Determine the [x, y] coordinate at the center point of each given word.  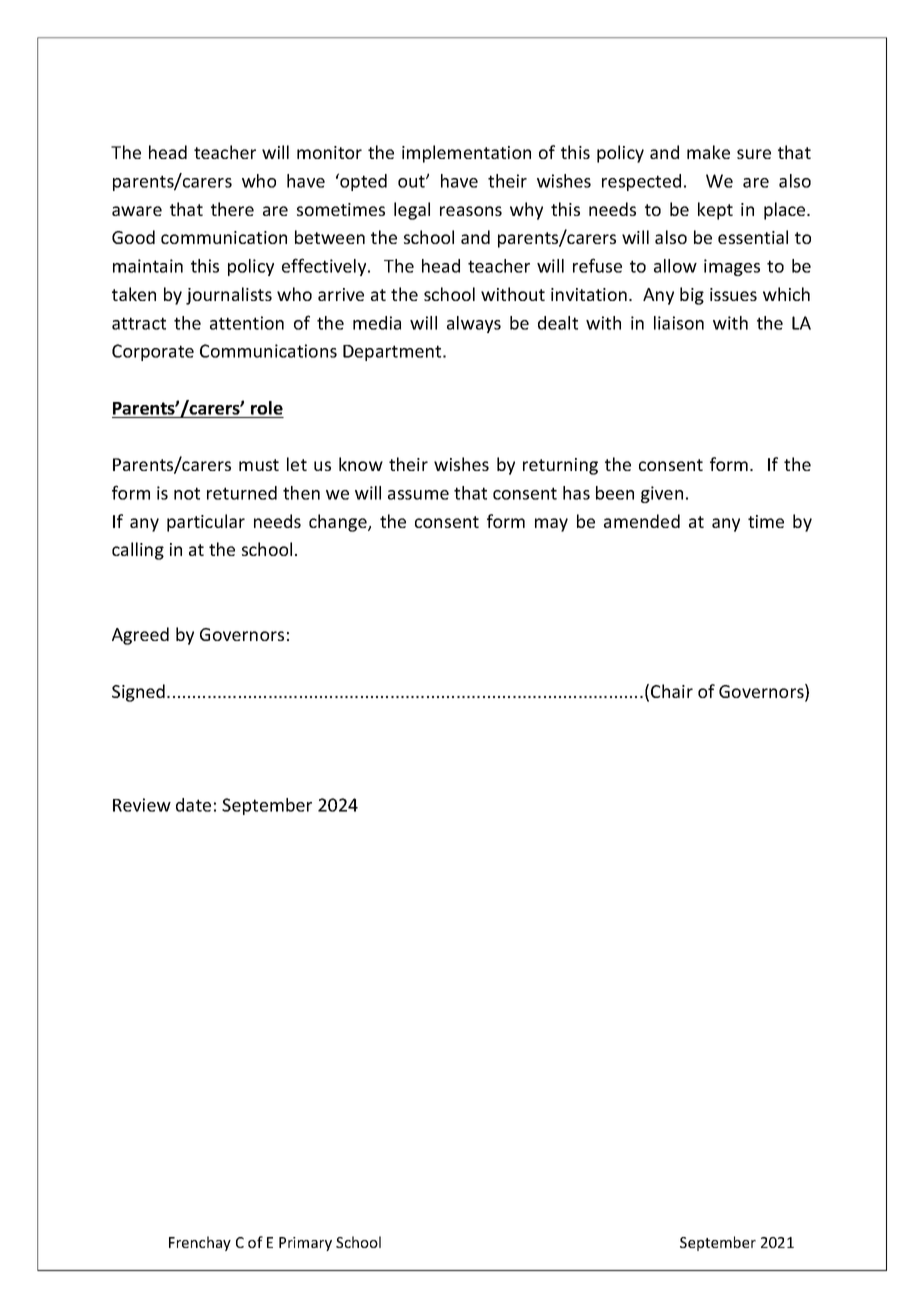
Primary [305, 1244]
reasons [471, 211]
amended [642, 521]
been [615, 493]
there [232, 209]
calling [138, 551]
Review [142, 805]
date [193, 805]
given [662, 494]
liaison [679, 323]
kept [715, 211]
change [339, 523]
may [551, 525]
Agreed [140, 636]
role [267, 408]
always [474, 324]
